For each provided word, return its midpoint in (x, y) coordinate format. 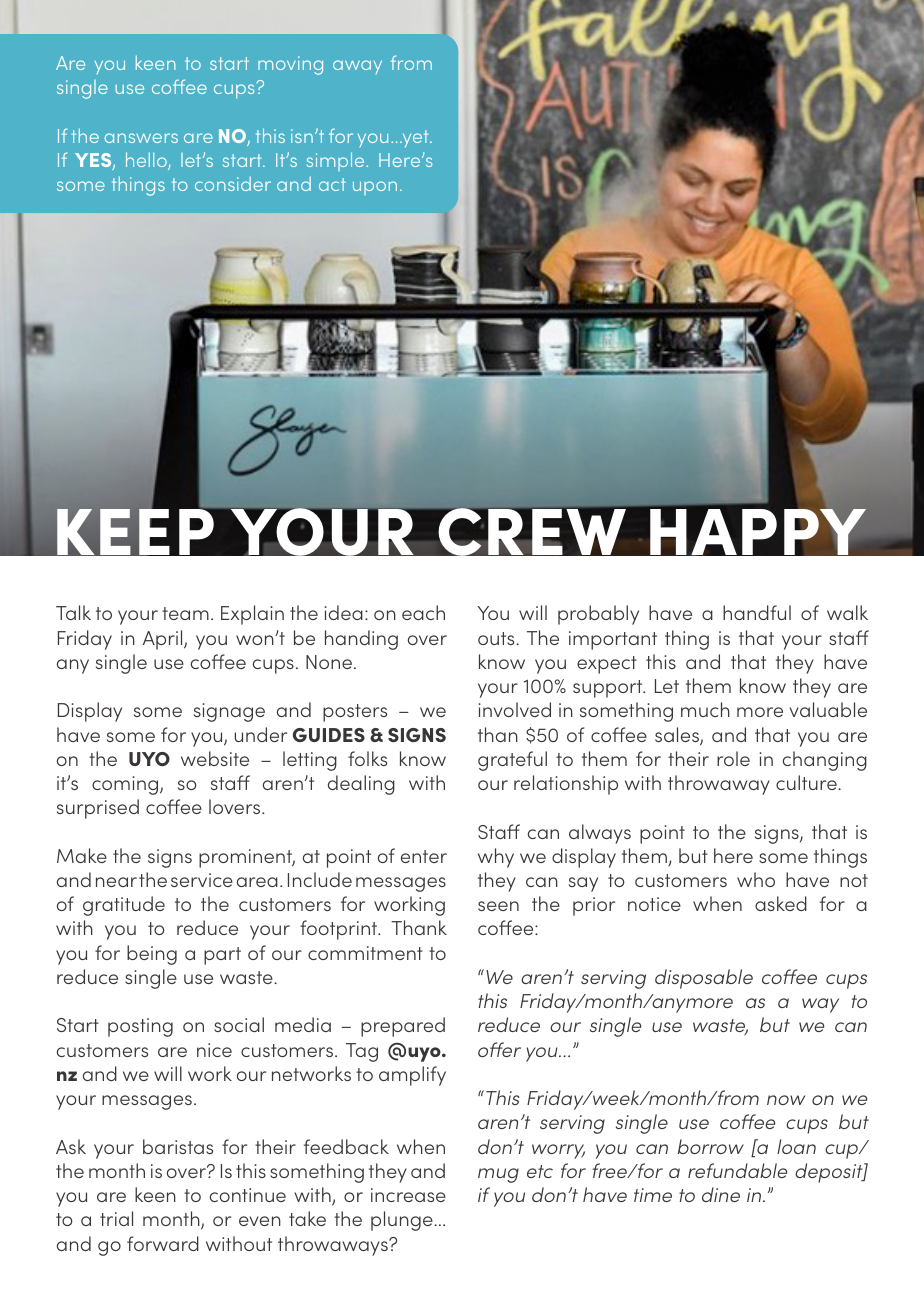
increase (408, 1195)
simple (337, 161)
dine (721, 1194)
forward (163, 1243)
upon (375, 188)
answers (141, 138)
